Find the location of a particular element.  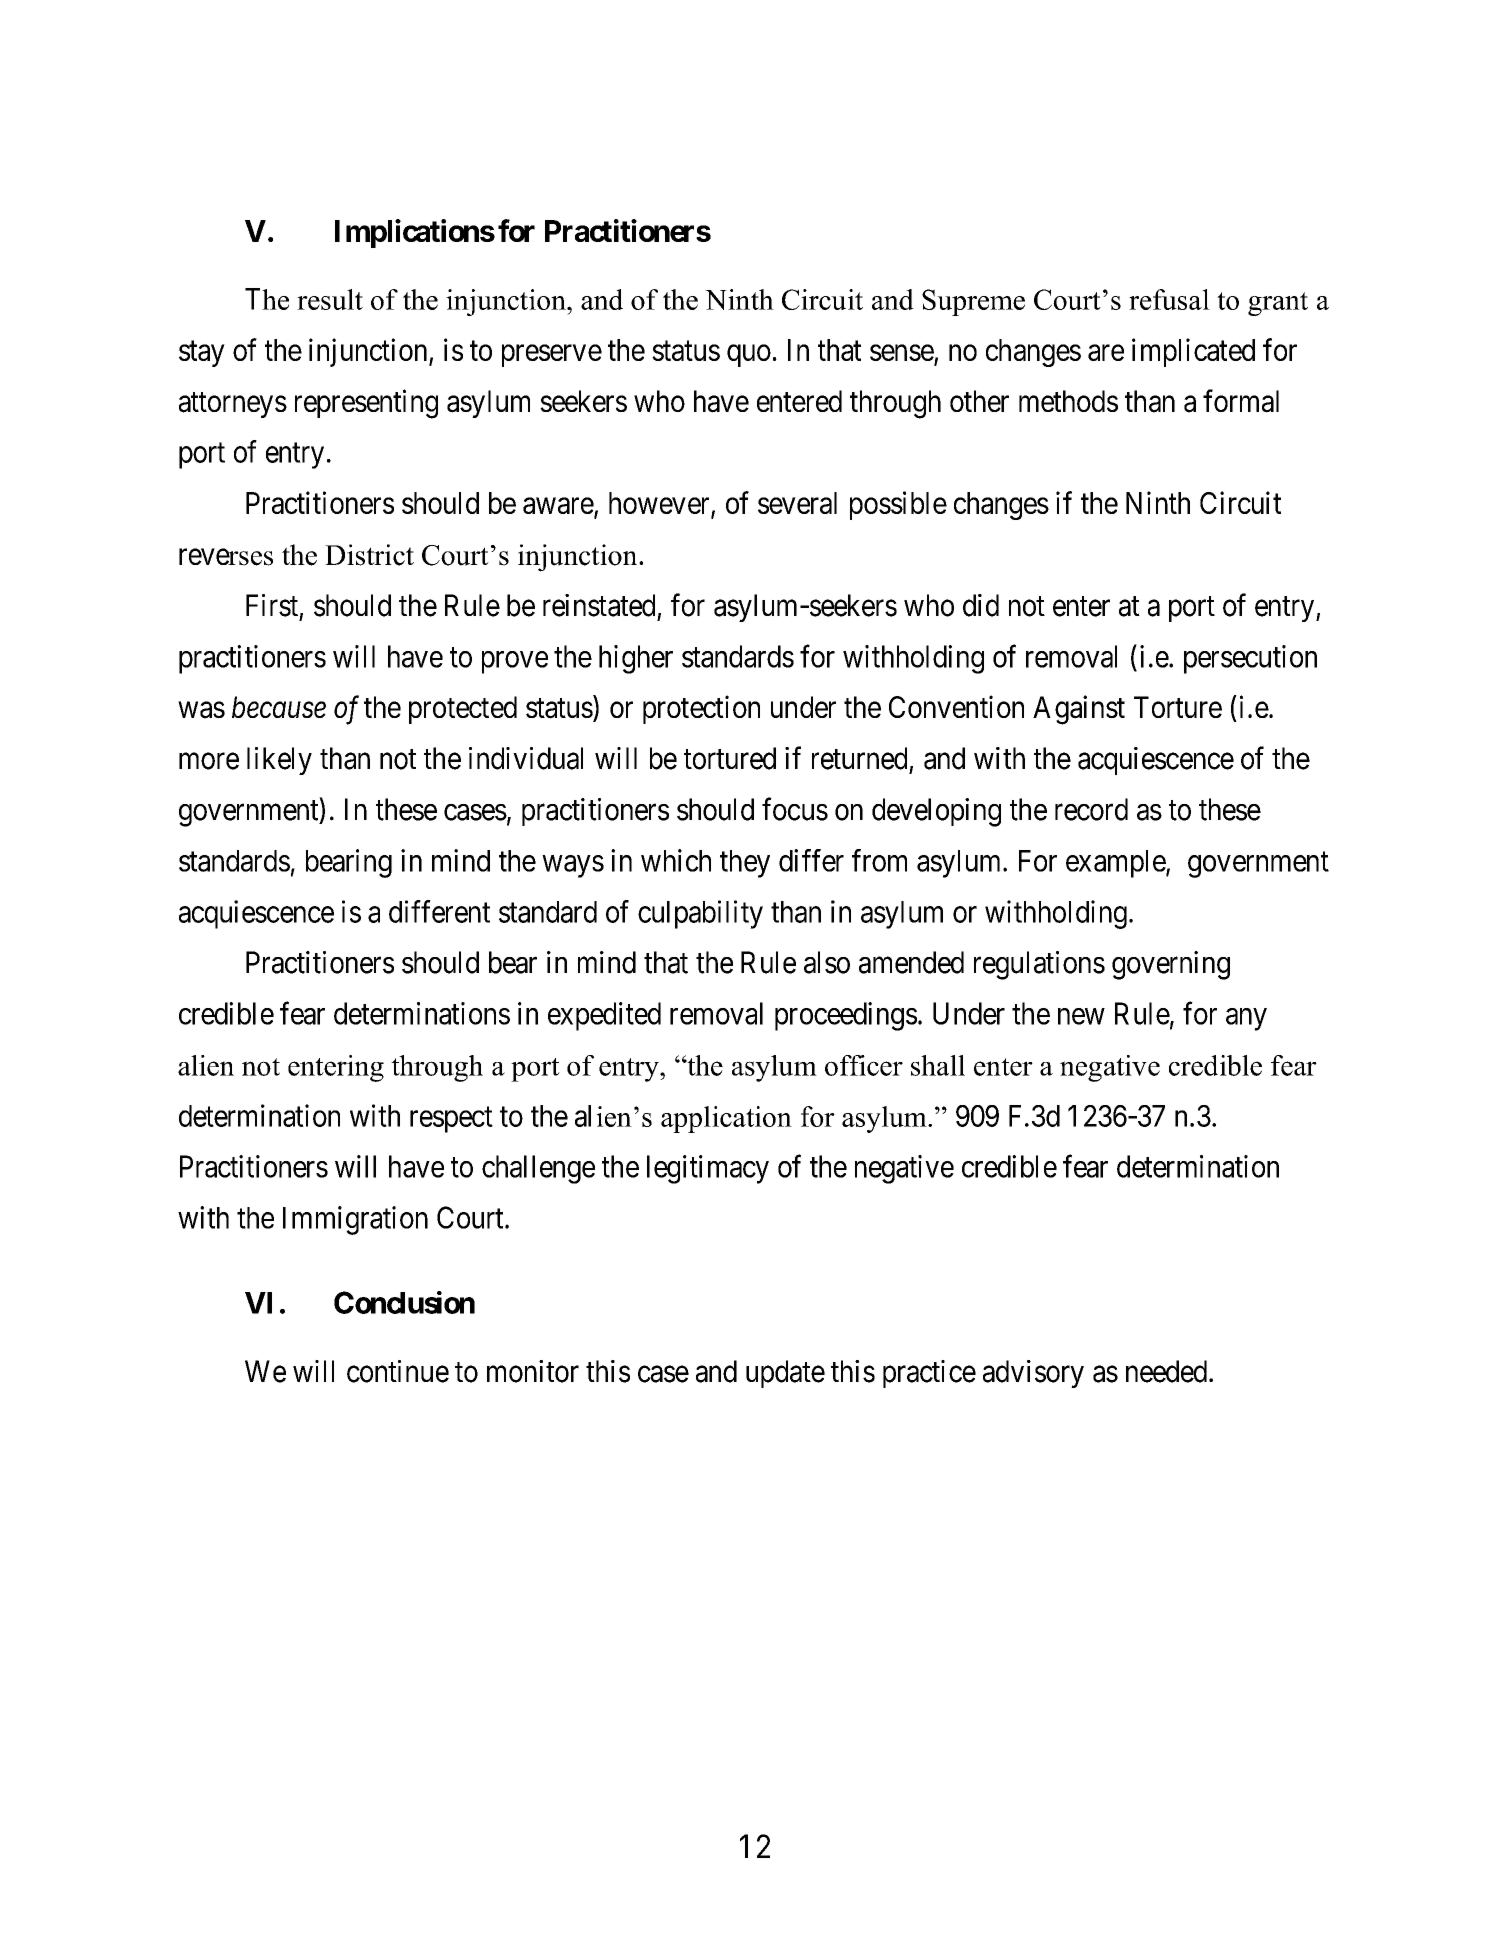

new is located at coordinates (1081, 1016).
